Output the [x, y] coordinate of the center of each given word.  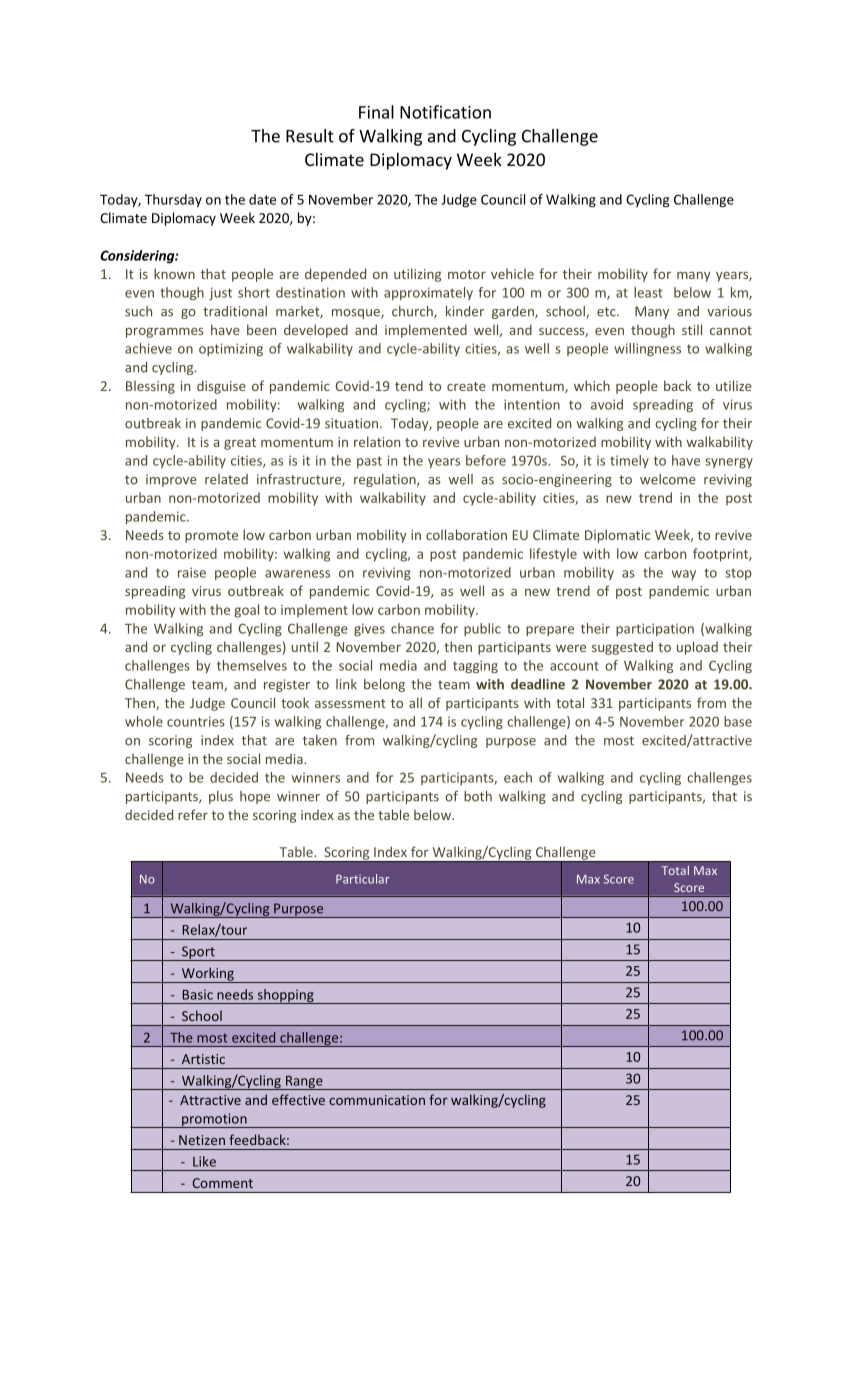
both [478, 796]
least [648, 292]
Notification [445, 112]
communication [377, 1100]
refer [193, 814]
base [738, 721]
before [486, 460]
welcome [668, 479]
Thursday [173, 201]
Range [304, 1083]
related [226, 479]
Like [204, 1161]
